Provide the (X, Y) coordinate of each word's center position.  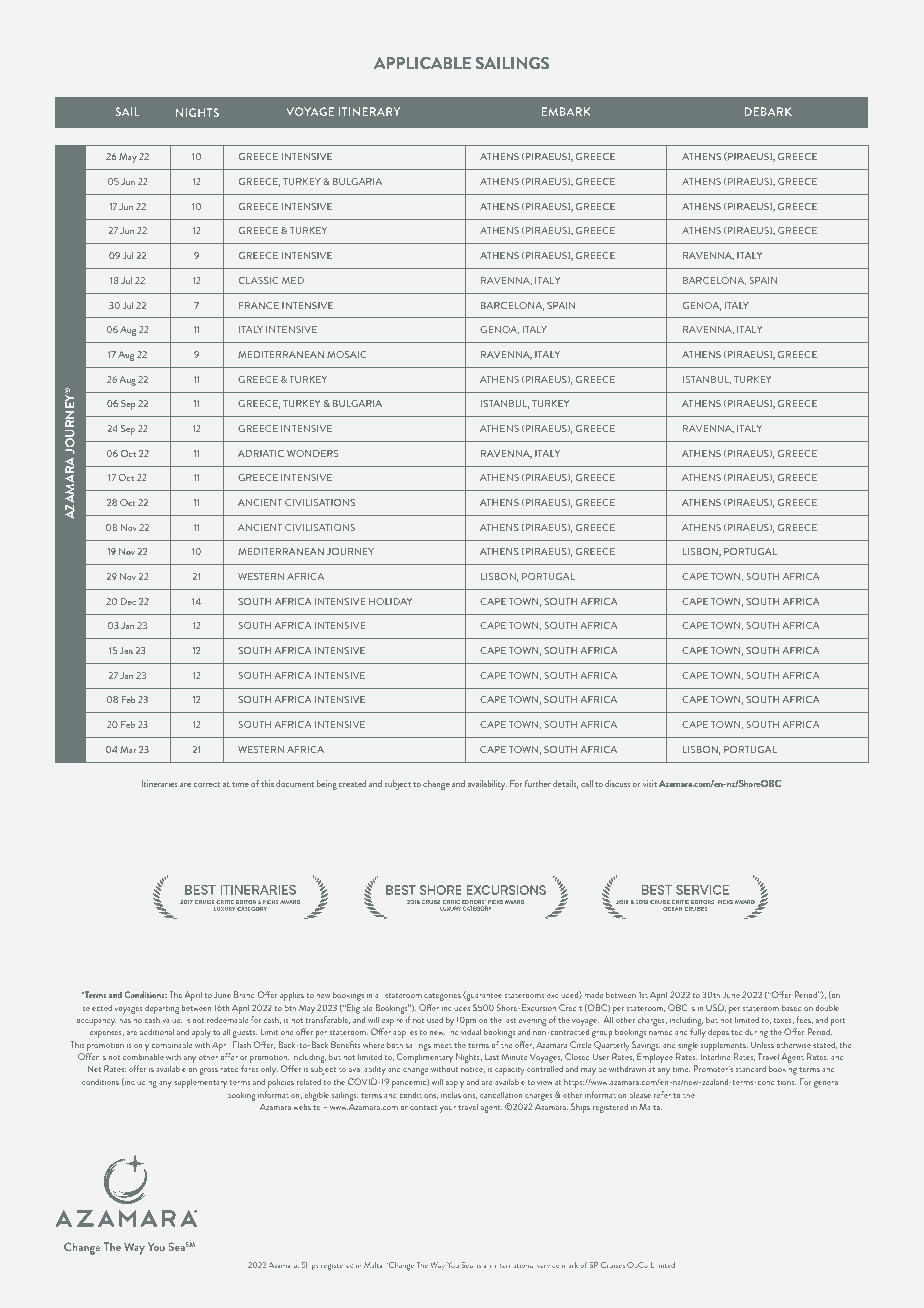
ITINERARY (369, 111)
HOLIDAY (390, 601)
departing (162, 1010)
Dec (128, 601)
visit (650, 783)
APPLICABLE (422, 63)
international (514, 1265)
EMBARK (566, 111)
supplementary (200, 1083)
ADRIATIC (261, 453)
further (538, 783)
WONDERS (312, 453)
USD (716, 1008)
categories (442, 996)
